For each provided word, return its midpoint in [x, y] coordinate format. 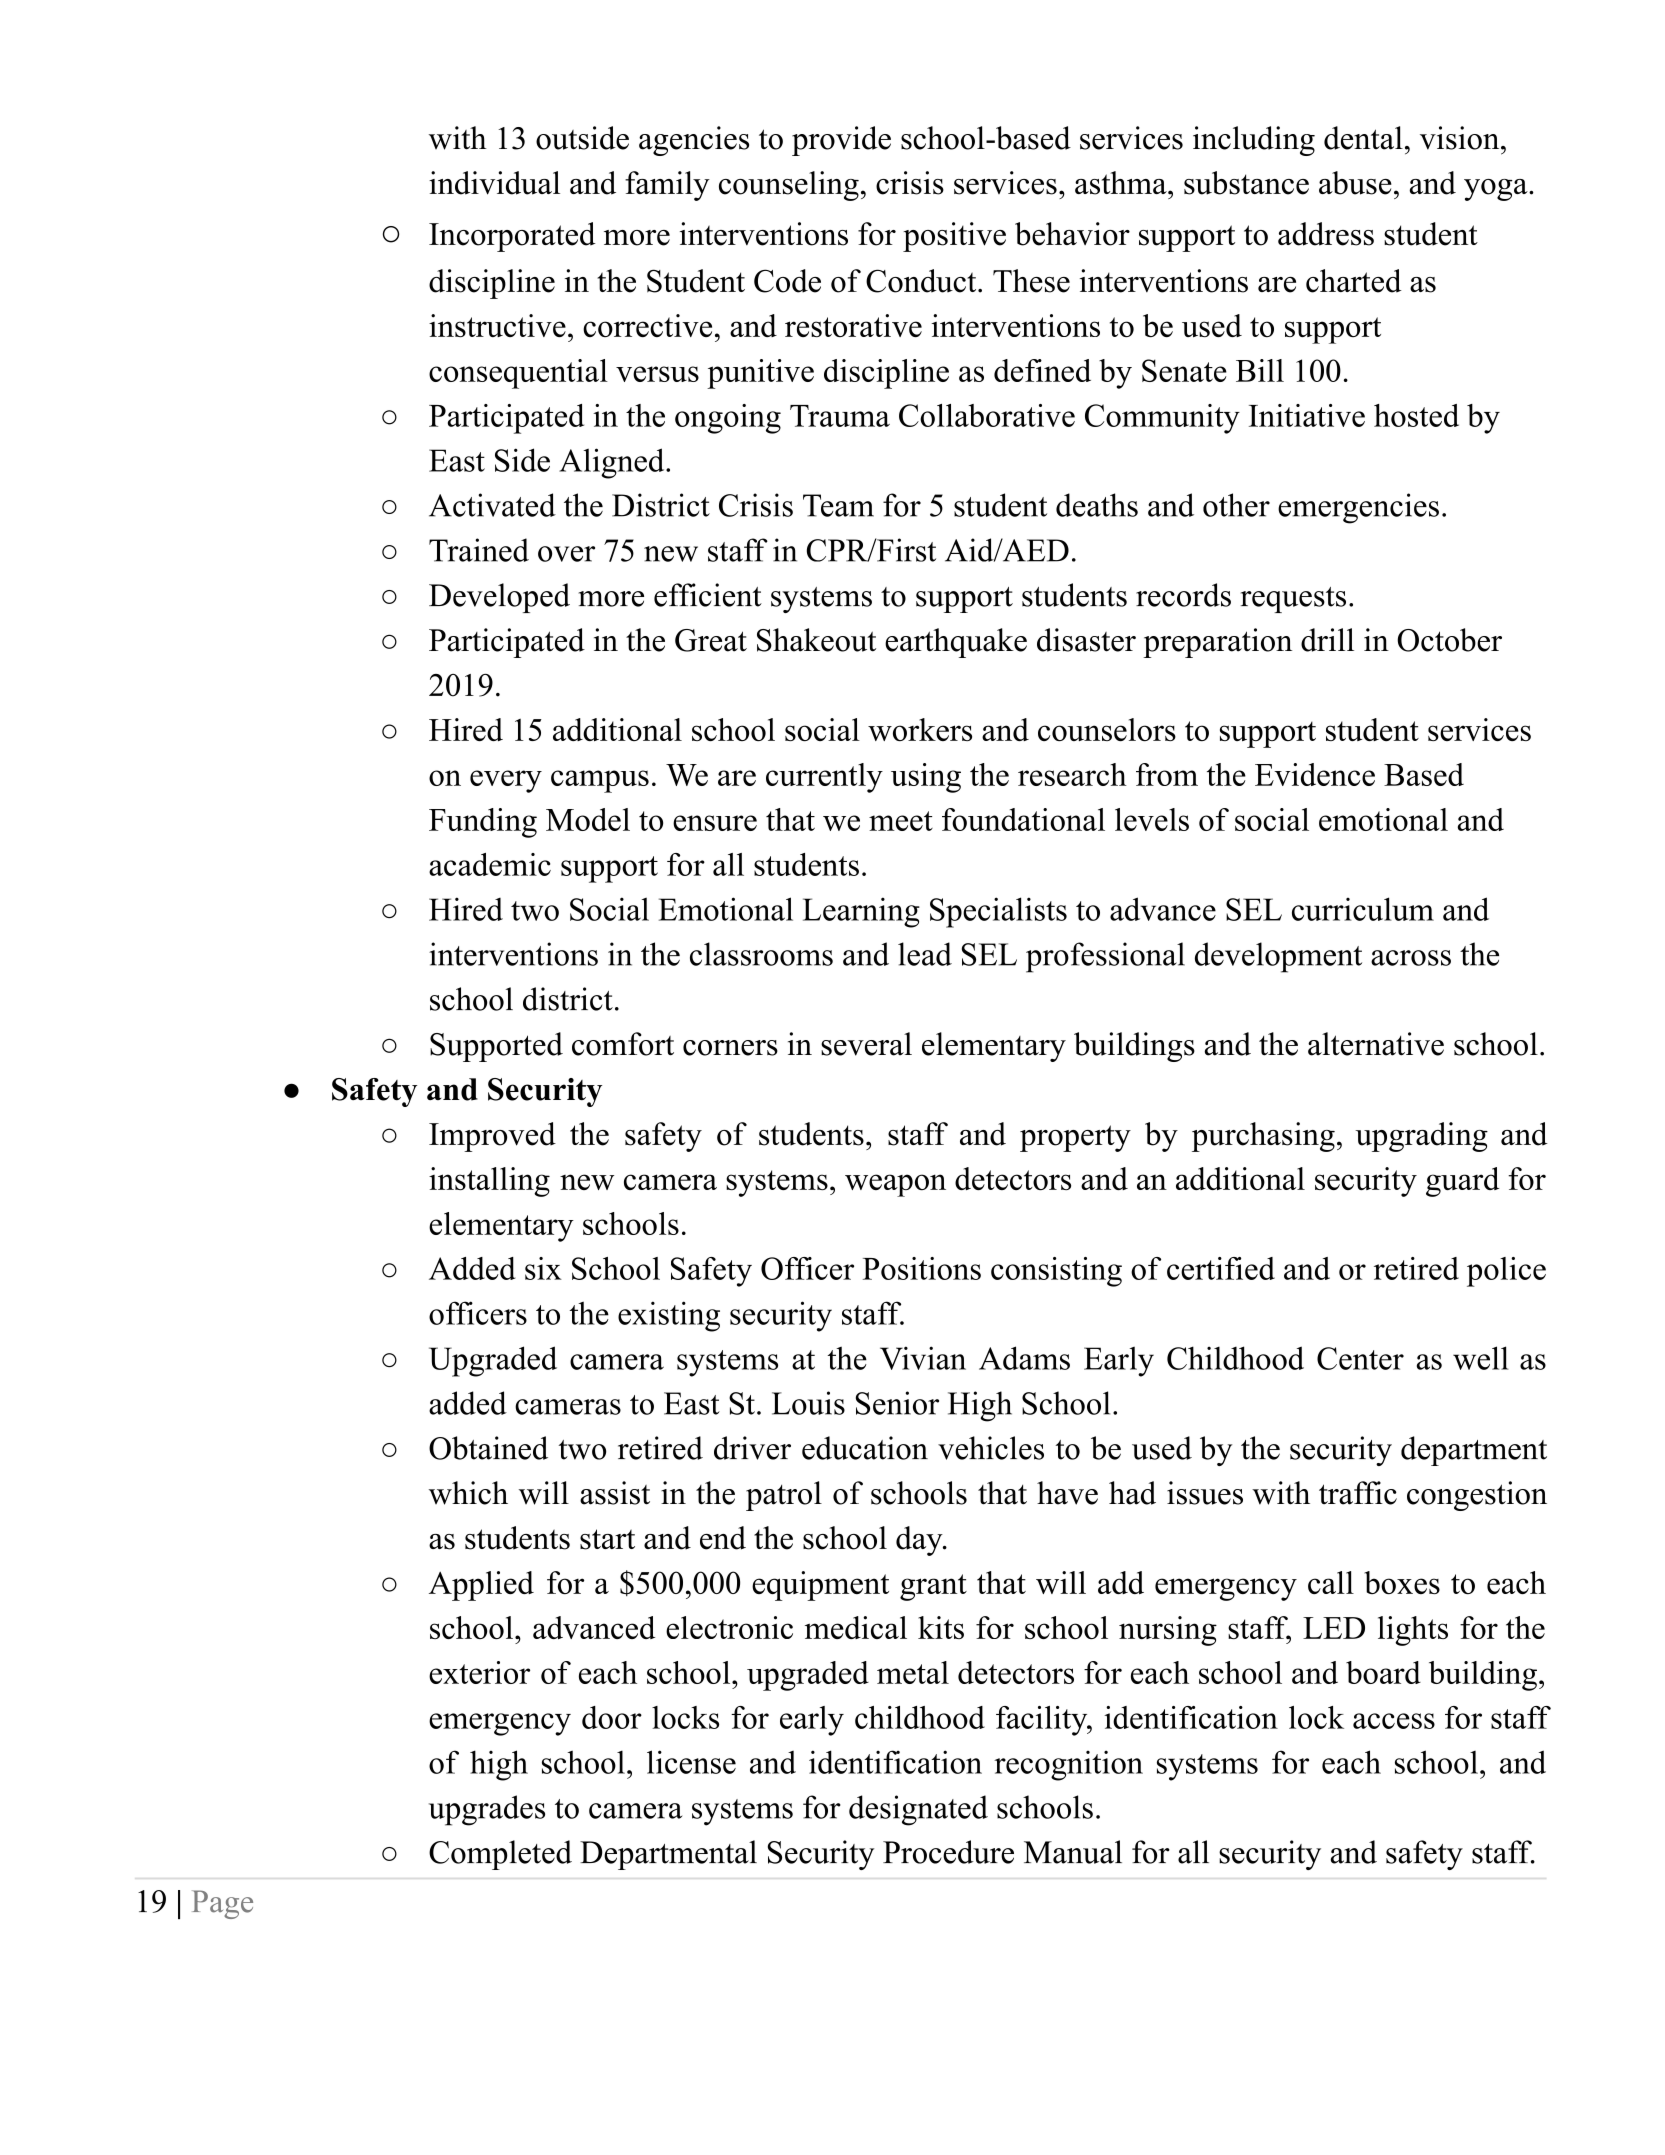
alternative [1376, 1044]
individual [494, 183]
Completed [500, 1855]
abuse [1355, 183]
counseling [789, 186]
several [866, 1044]
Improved [492, 1137]
